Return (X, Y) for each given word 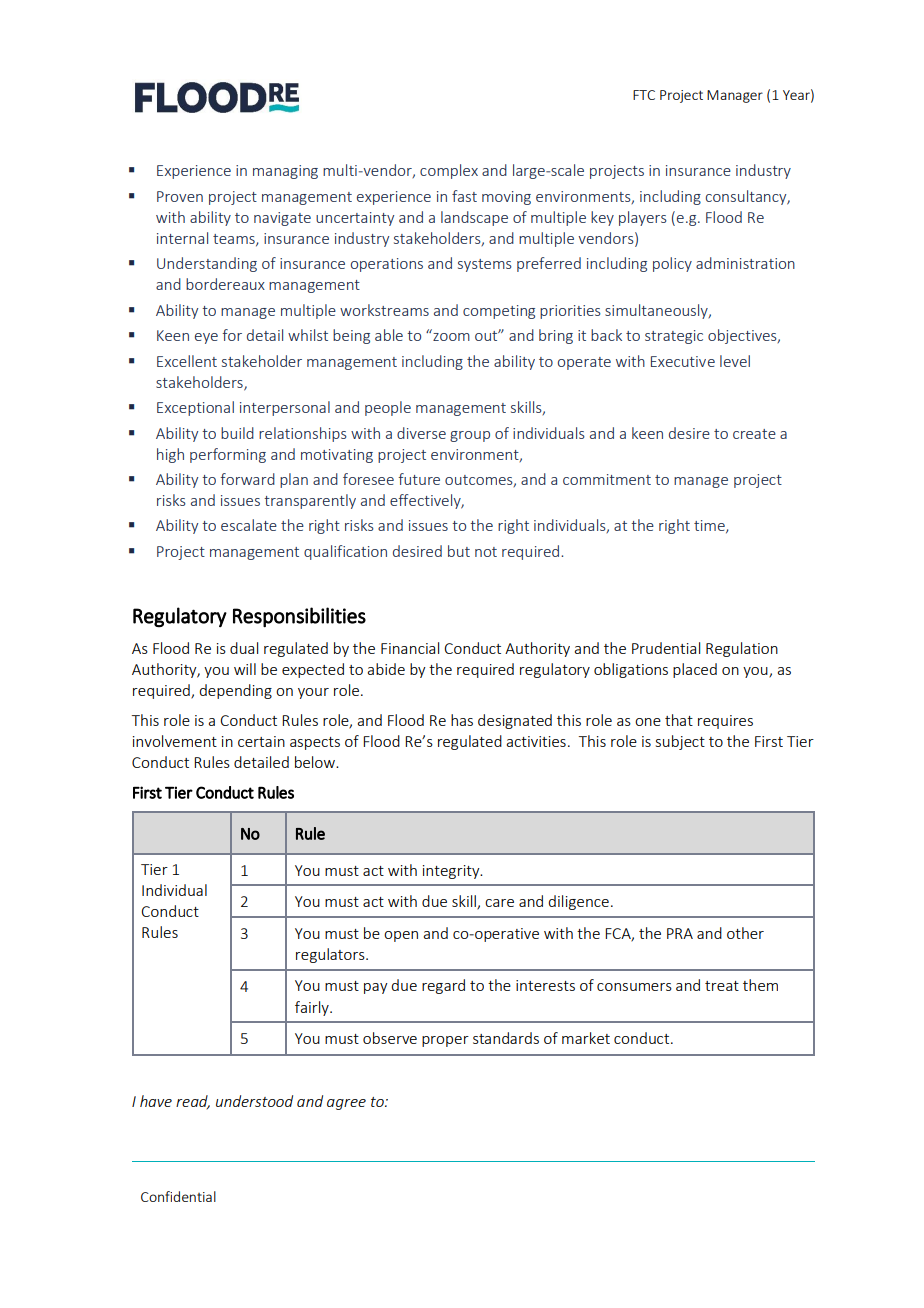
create (754, 434)
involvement (175, 741)
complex (449, 171)
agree (346, 1104)
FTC (644, 95)
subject (680, 742)
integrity (452, 872)
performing (228, 455)
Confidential (178, 1196)
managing (285, 172)
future (419, 479)
